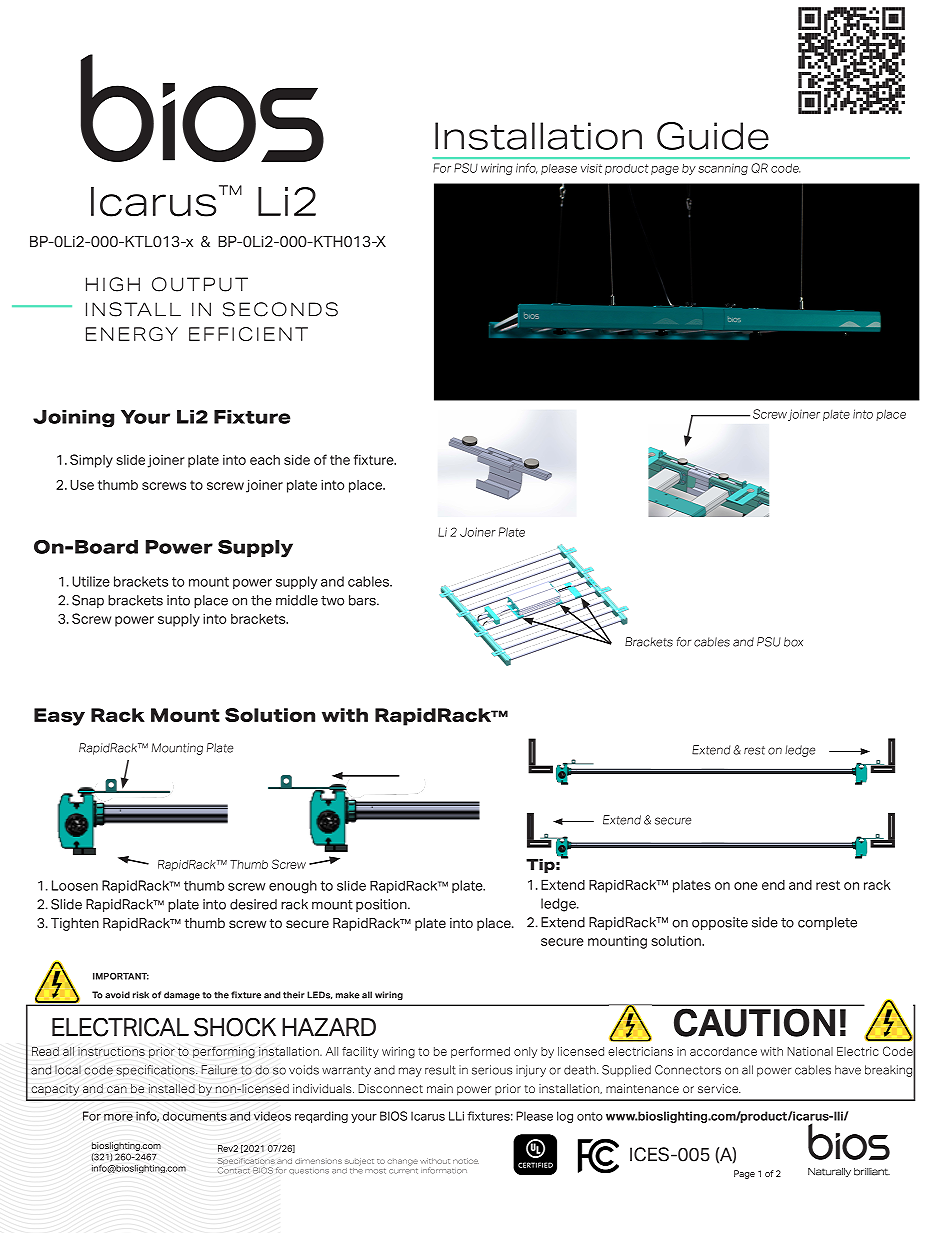 This image has height=1233, width=952. Describe the element at coordinates (332, 601) in the image. I see `two` at that location.
